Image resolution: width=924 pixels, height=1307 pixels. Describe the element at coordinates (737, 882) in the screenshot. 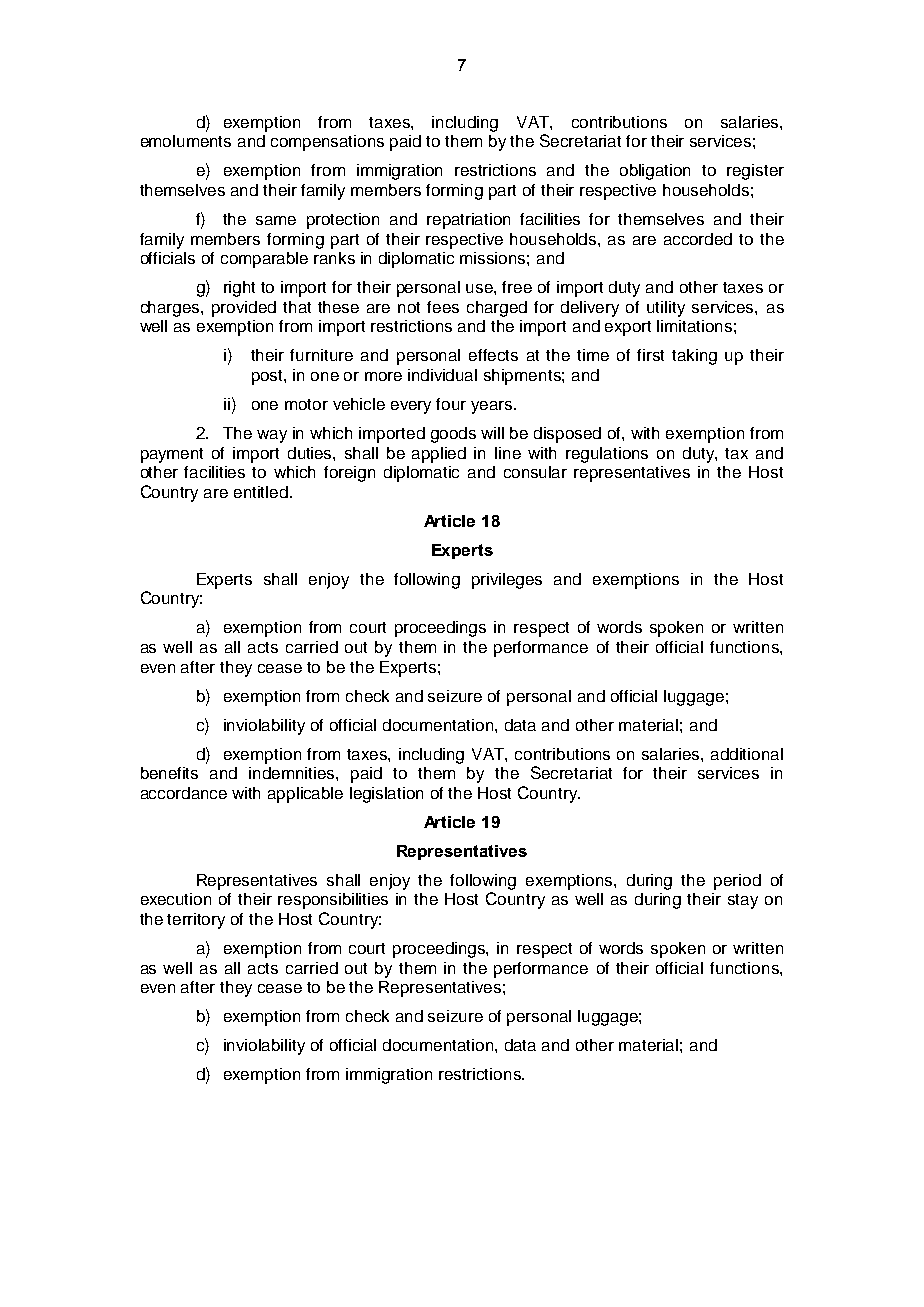

I see `period` at that location.
